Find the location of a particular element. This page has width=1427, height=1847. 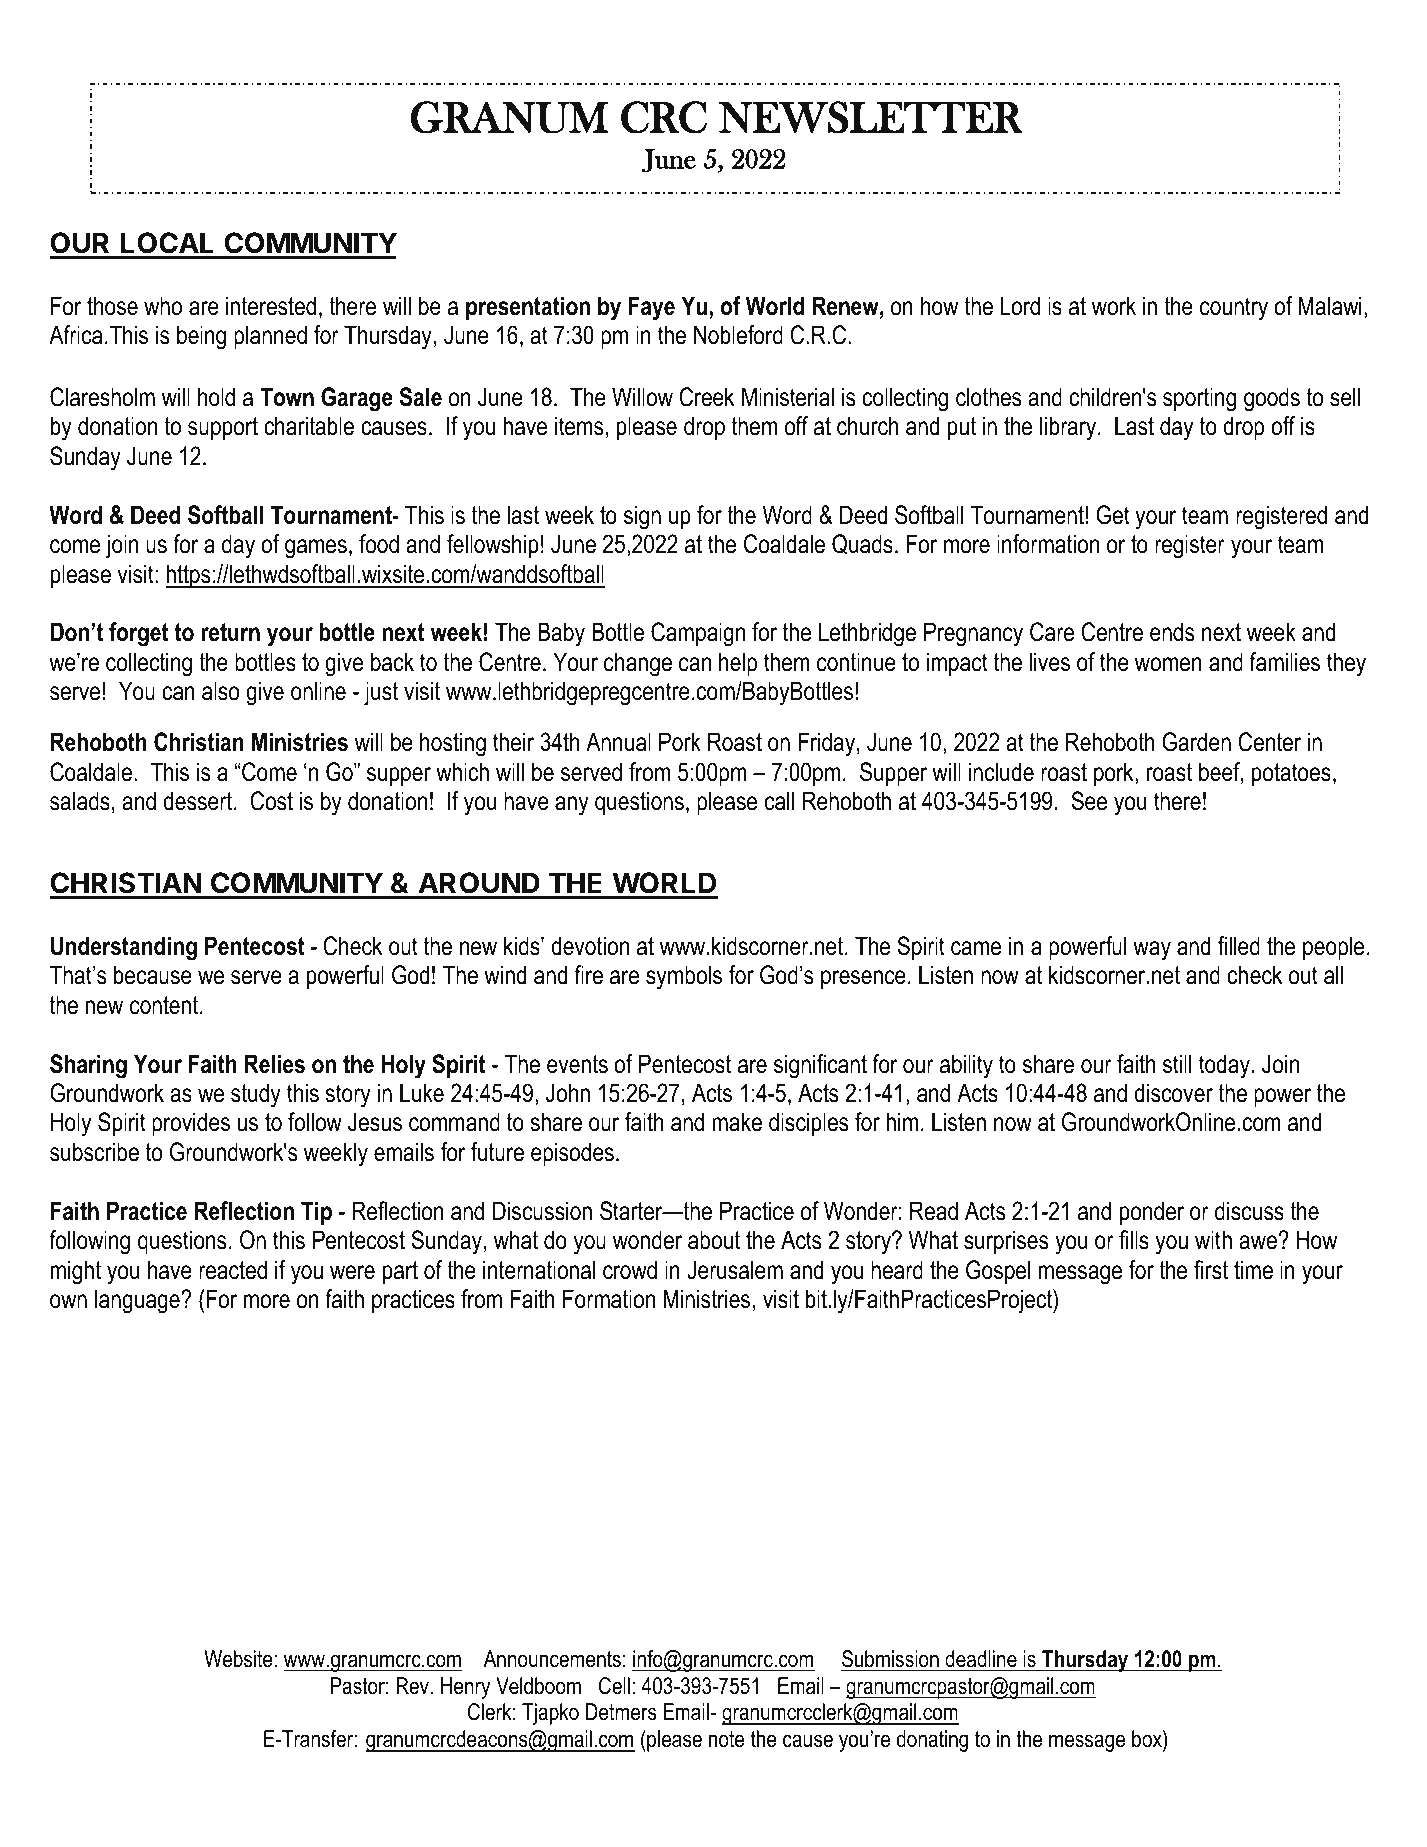

NEWSLETTER is located at coordinates (871, 117).
